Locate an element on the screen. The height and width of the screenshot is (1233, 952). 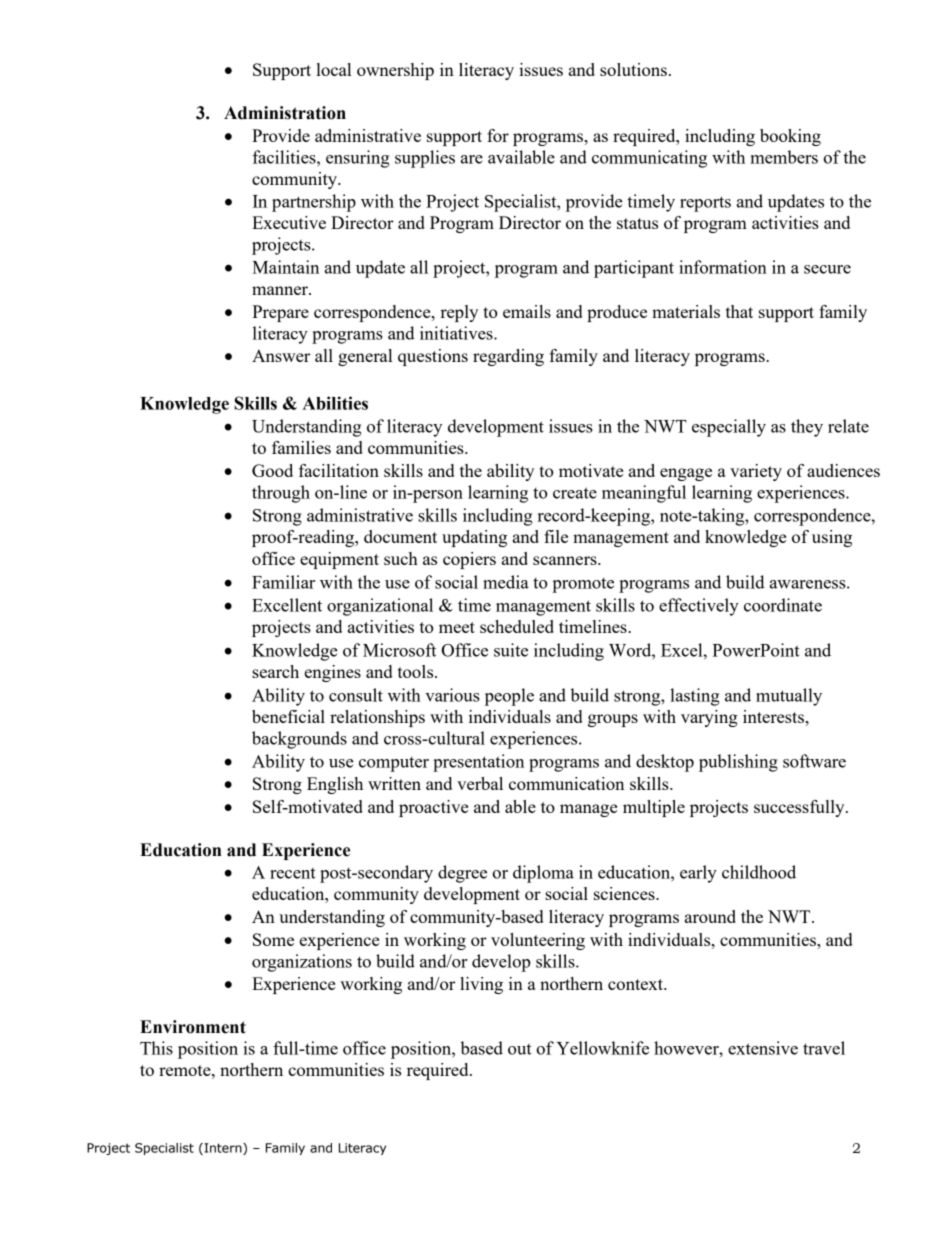
create is located at coordinates (575, 493).
